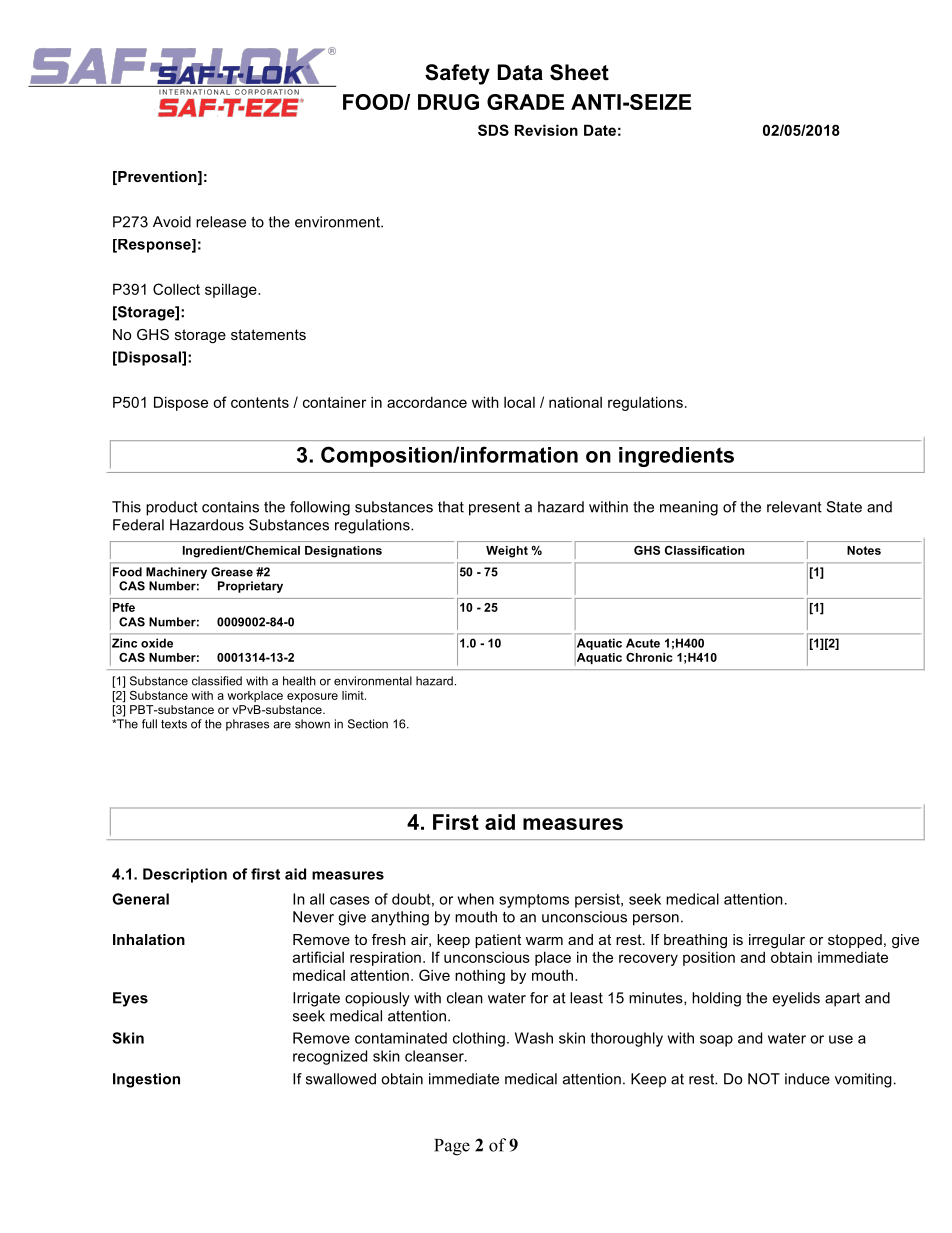 Image resolution: width=952 pixels, height=1233 pixels. I want to click on induce, so click(807, 1079).
